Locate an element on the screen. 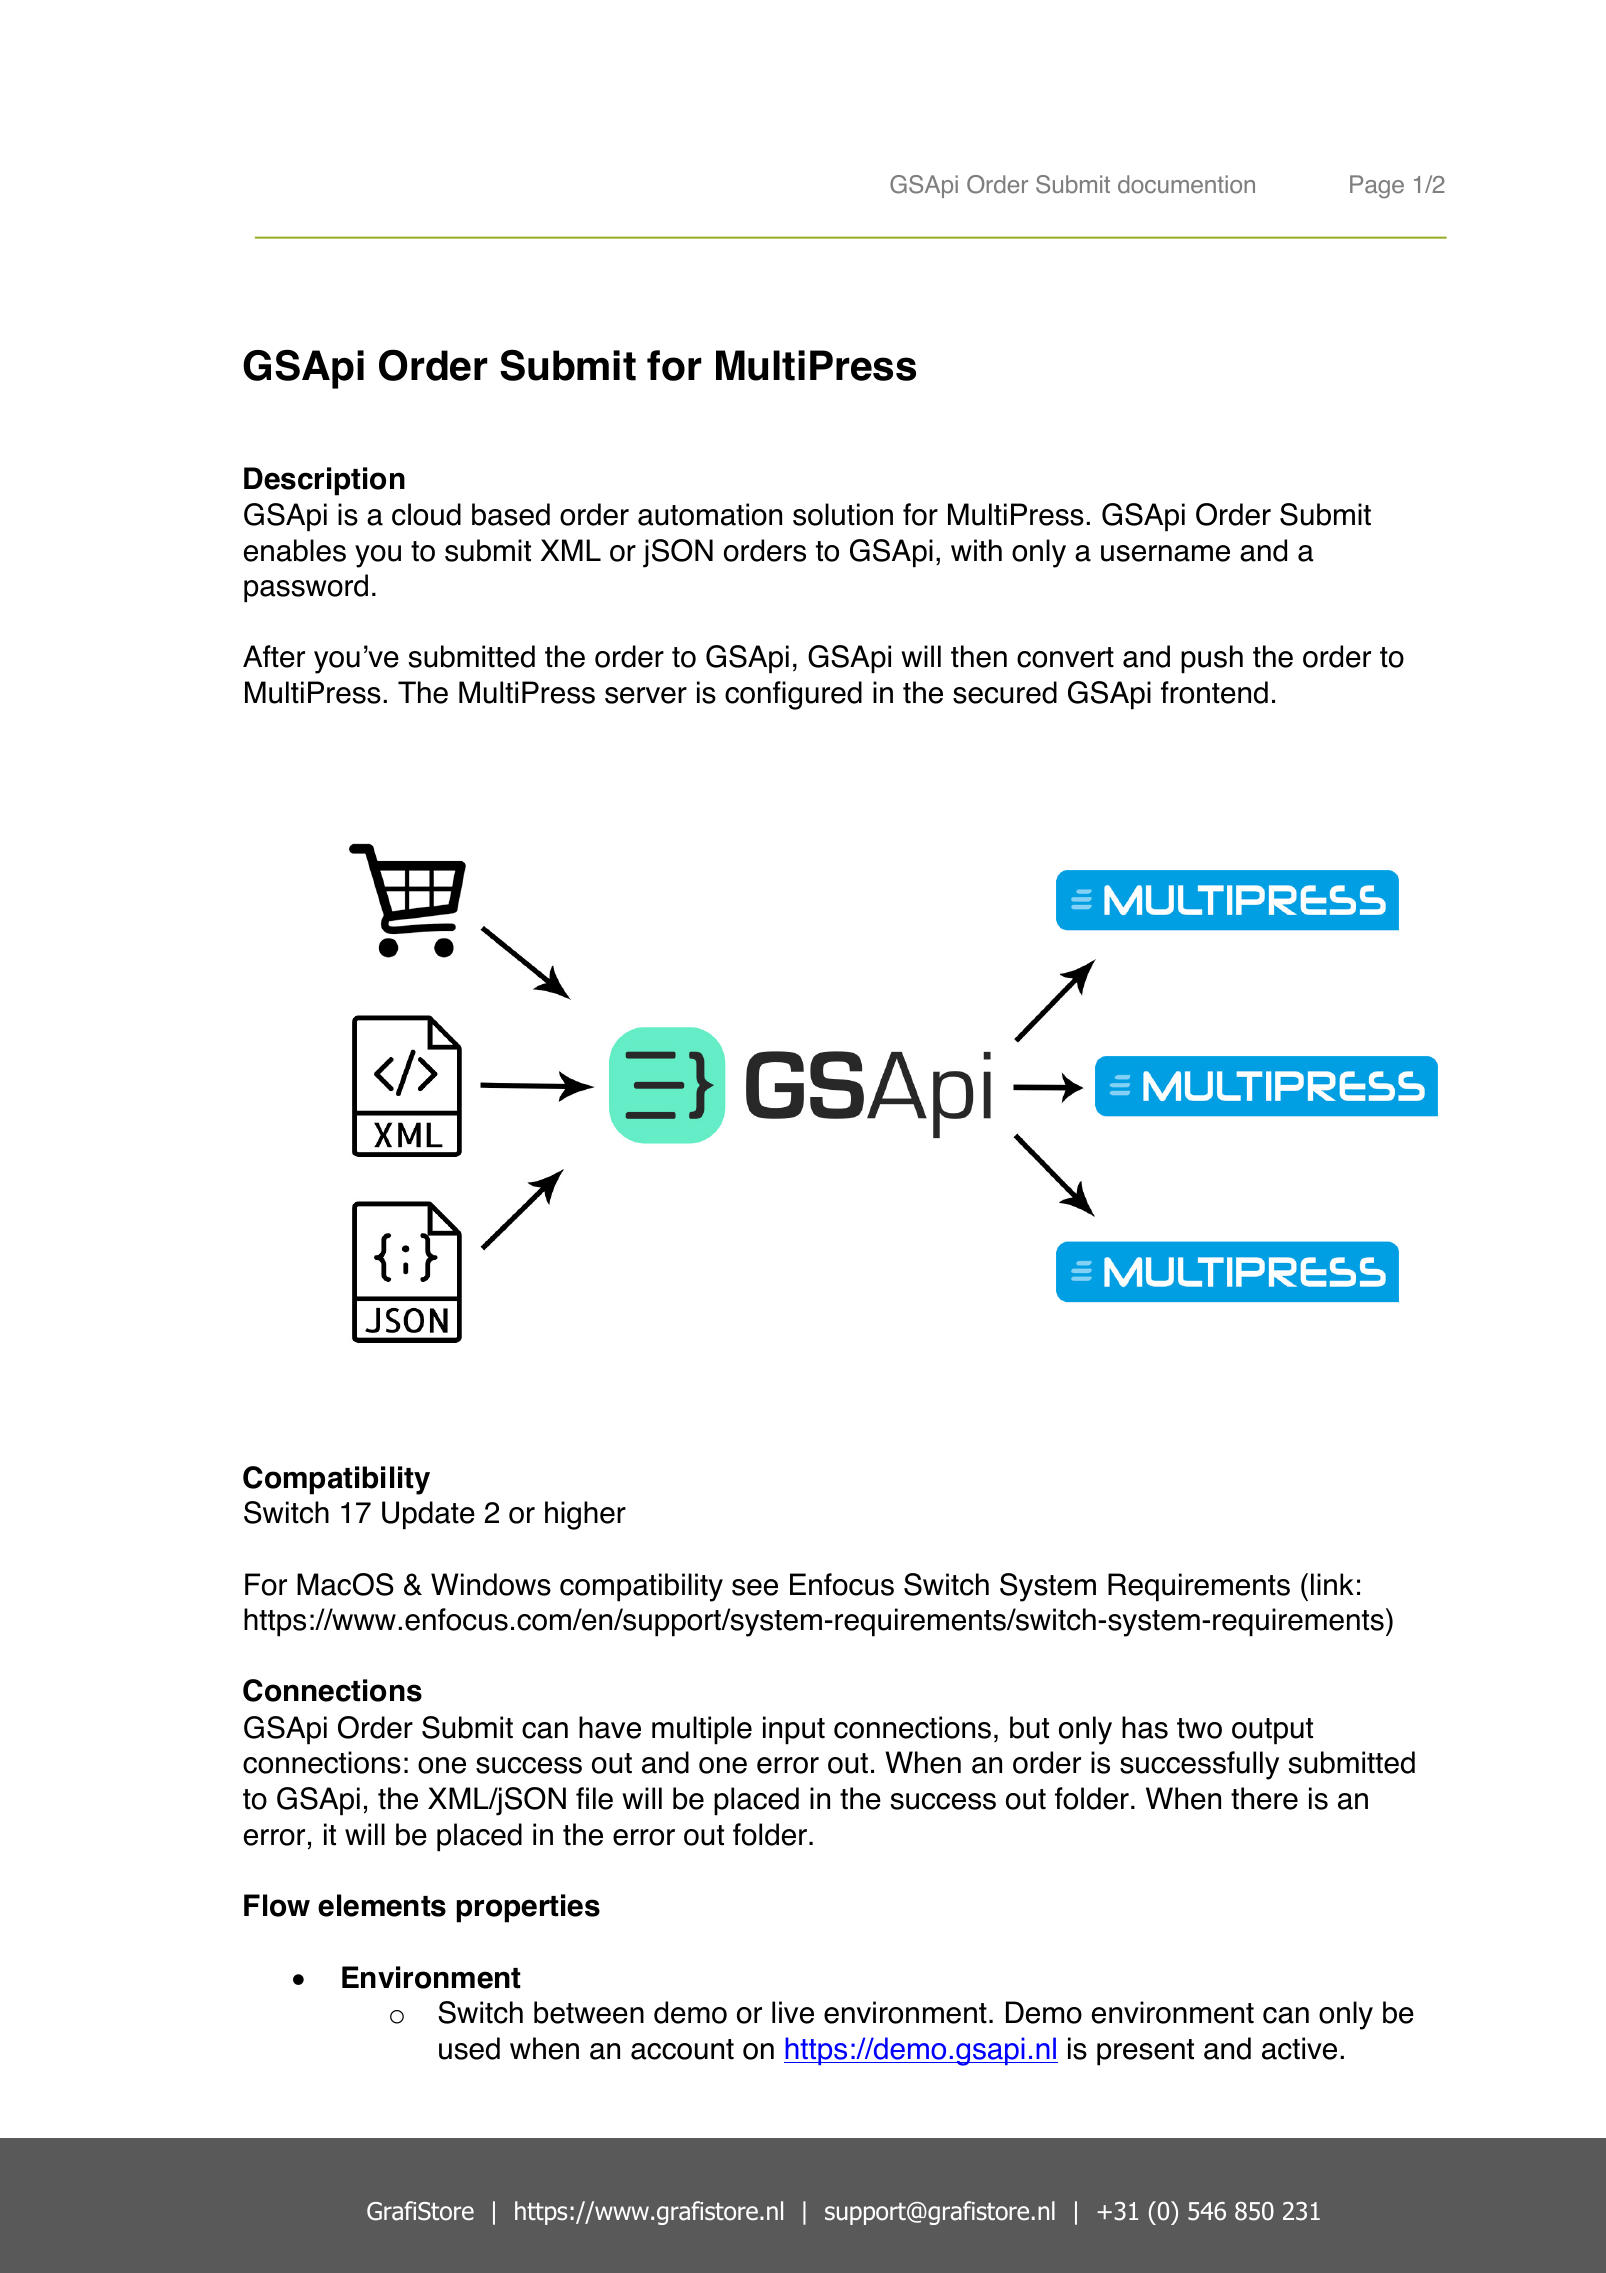  used is located at coordinates (469, 2048).
